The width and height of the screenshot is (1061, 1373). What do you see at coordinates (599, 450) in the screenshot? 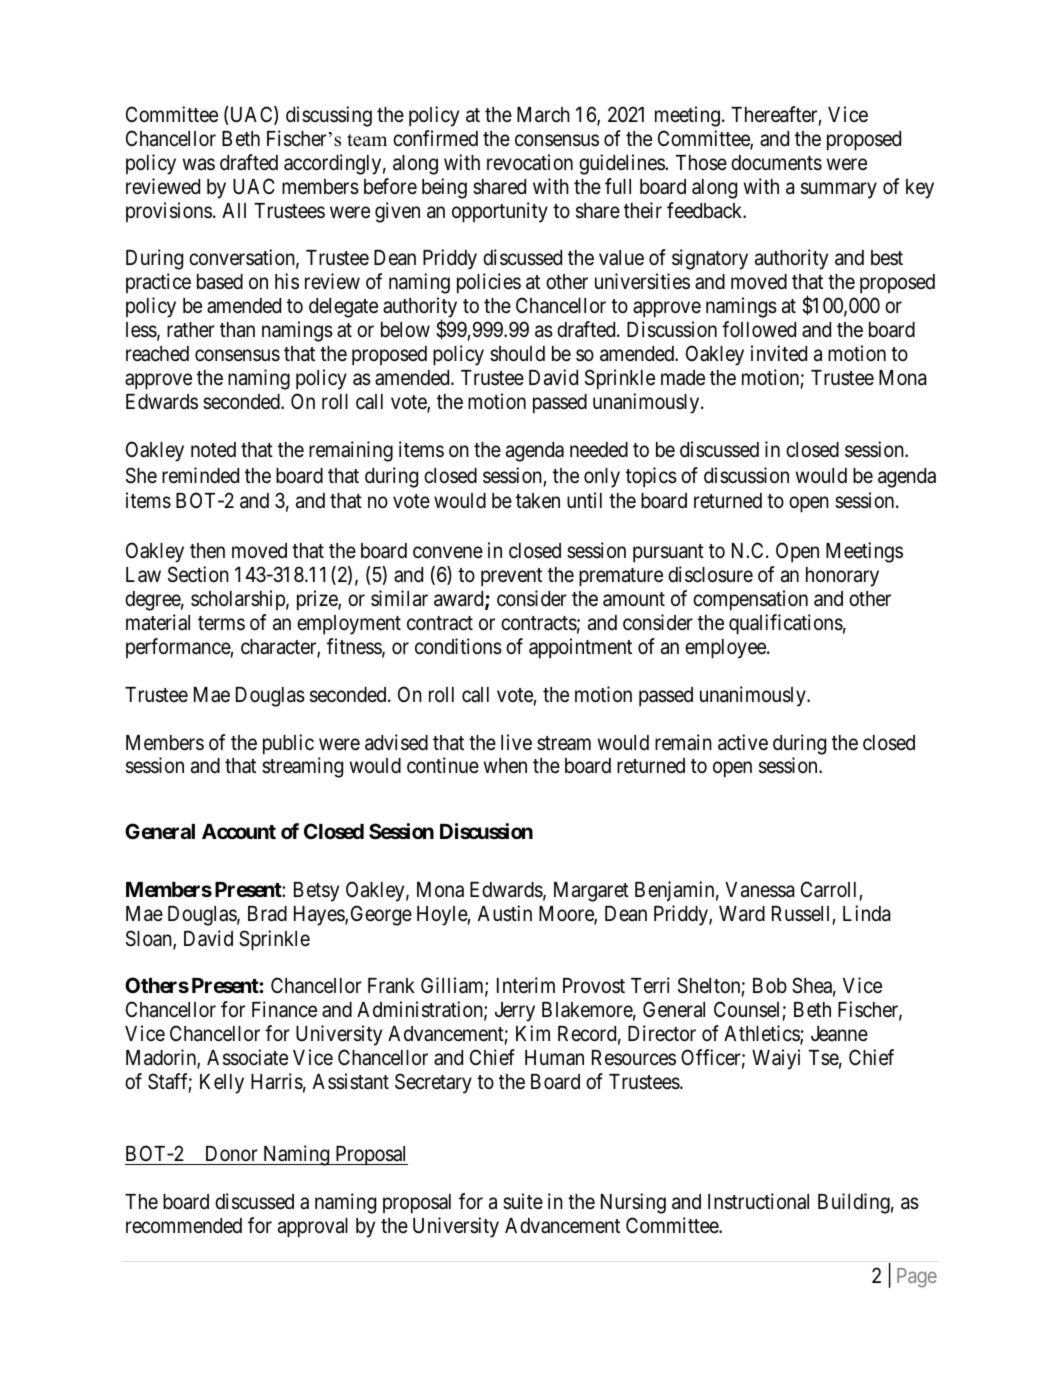
I see `needed` at bounding box center [599, 450].
